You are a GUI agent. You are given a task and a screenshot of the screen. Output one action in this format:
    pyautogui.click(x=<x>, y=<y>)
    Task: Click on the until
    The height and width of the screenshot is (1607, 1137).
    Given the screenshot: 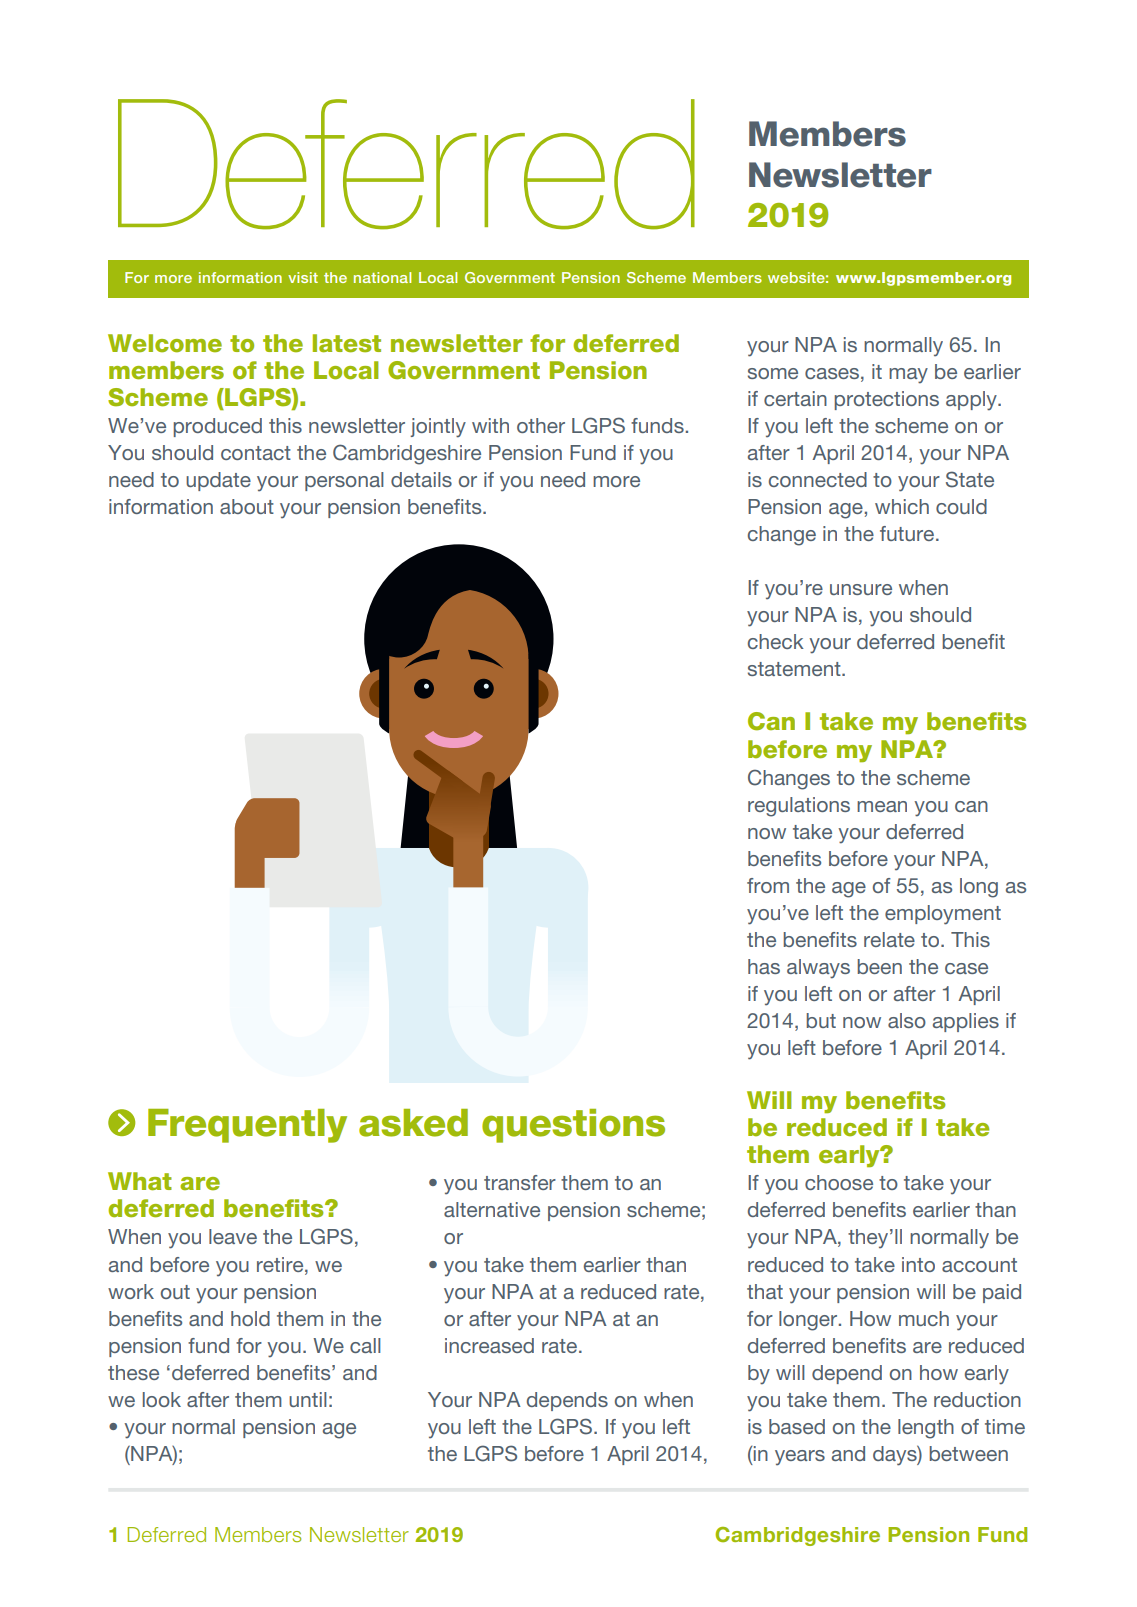 What is the action you would take?
    pyautogui.click(x=308, y=1399)
